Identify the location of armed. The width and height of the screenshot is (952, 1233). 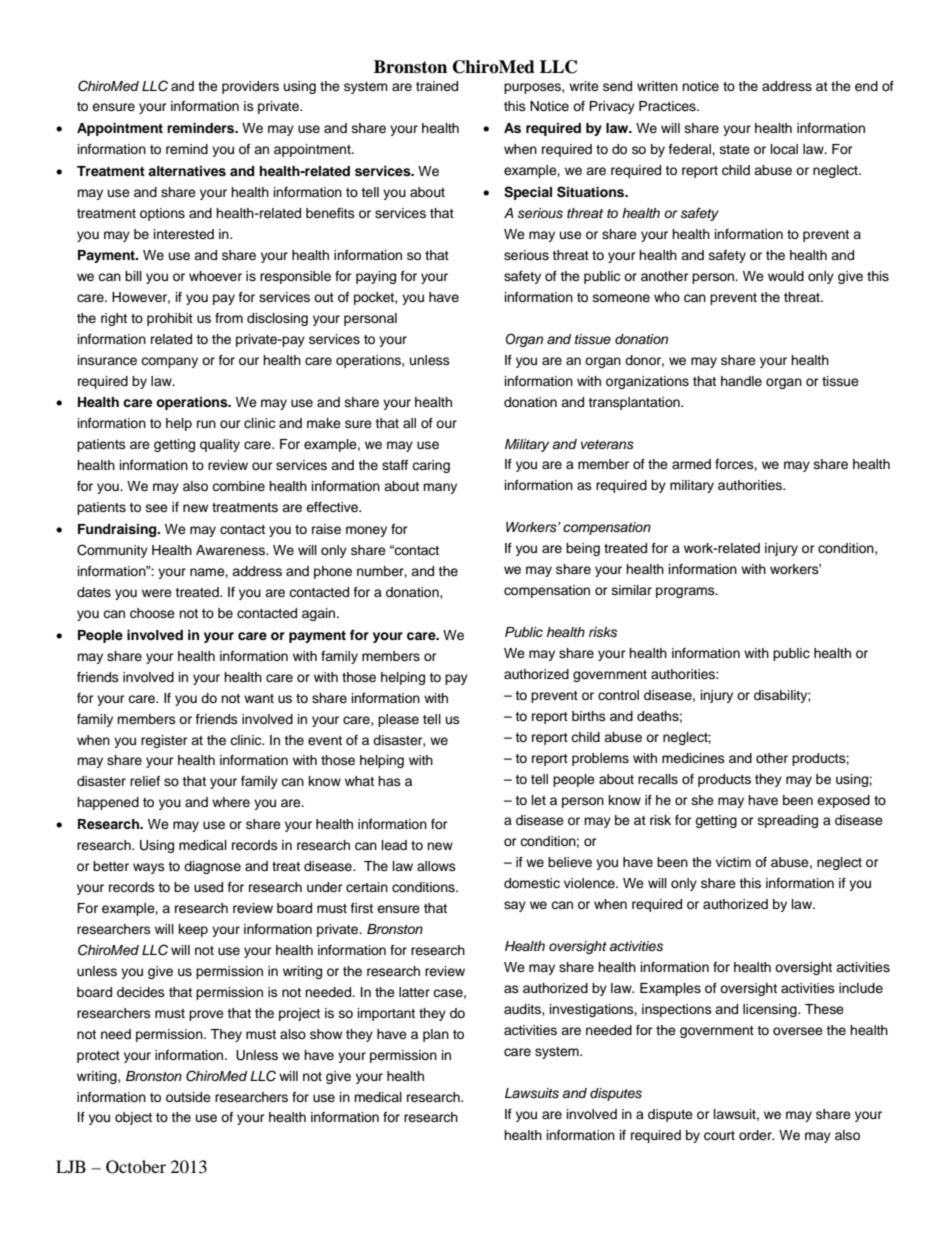
(691, 464).
